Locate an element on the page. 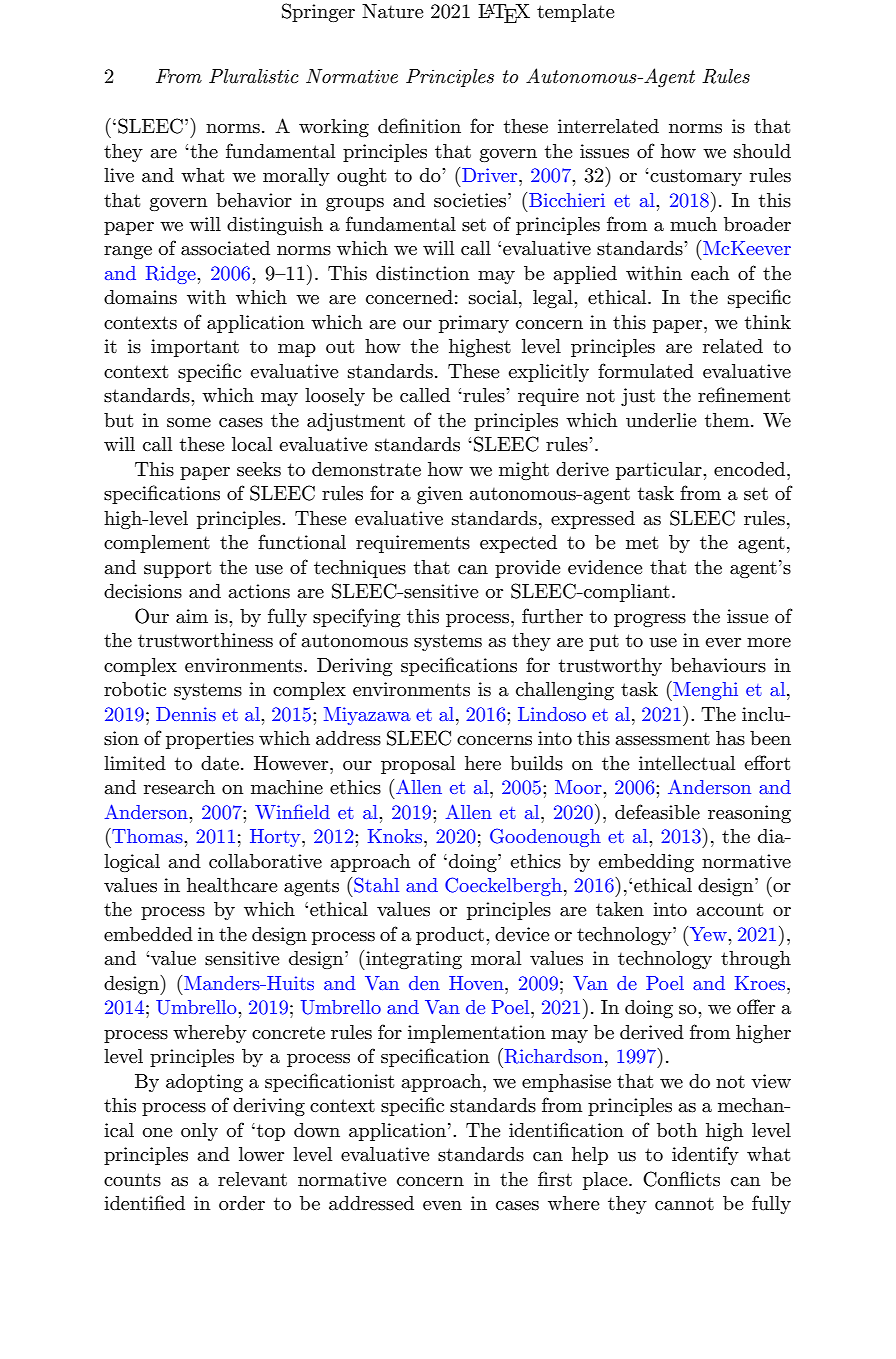 This document has height=1359, width=896. Pluralistic is located at coordinates (254, 76).
